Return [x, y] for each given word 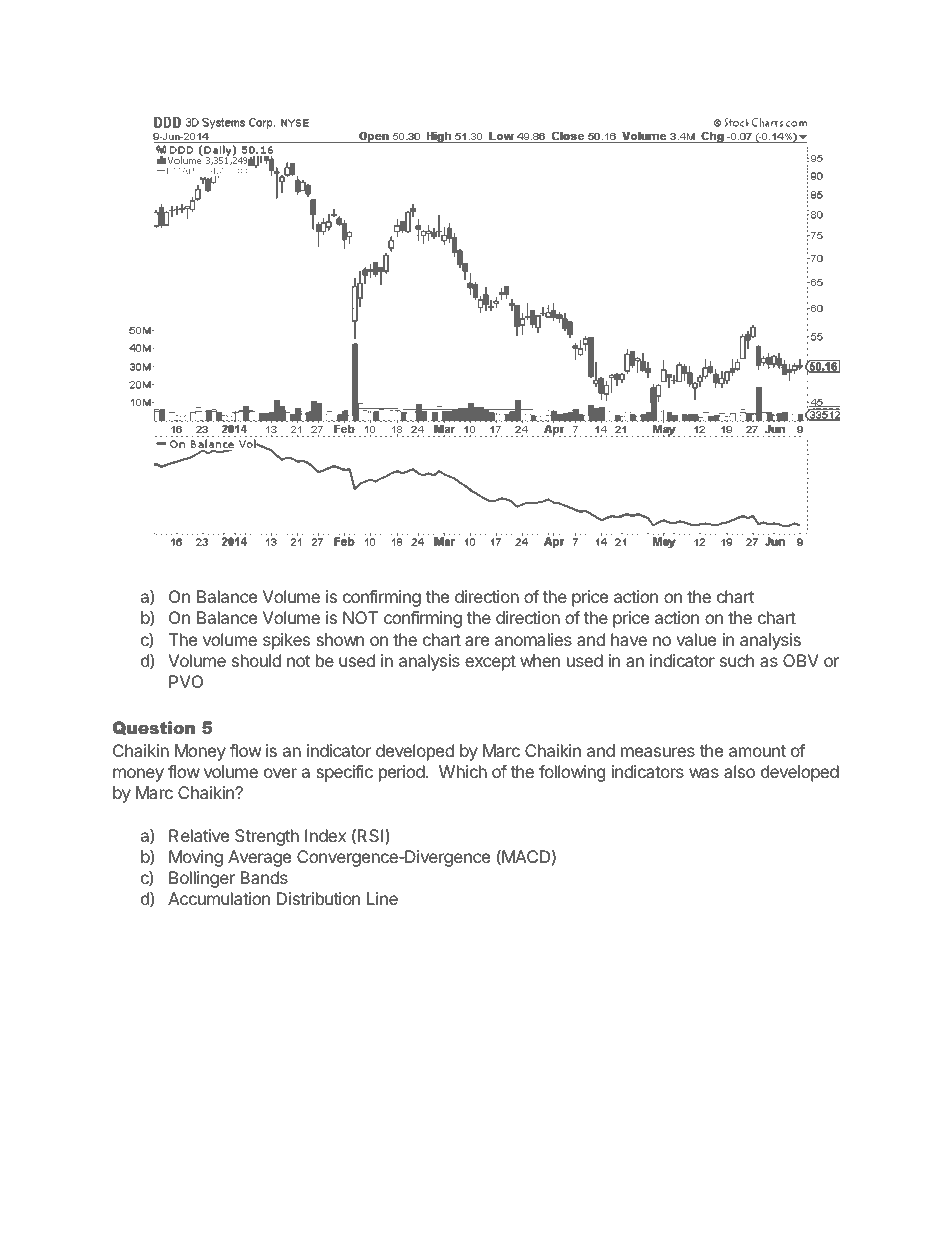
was [704, 773]
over [280, 773]
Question [153, 728]
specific [344, 773]
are [477, 641]
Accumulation [219, 898]
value [696, 639]
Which [463, 771]
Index [325, 835]
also [739, 771]
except [490, 663]
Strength [267, 837]
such [737, 660]
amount [757, 751]
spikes [286, 641]
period [402, 773]
